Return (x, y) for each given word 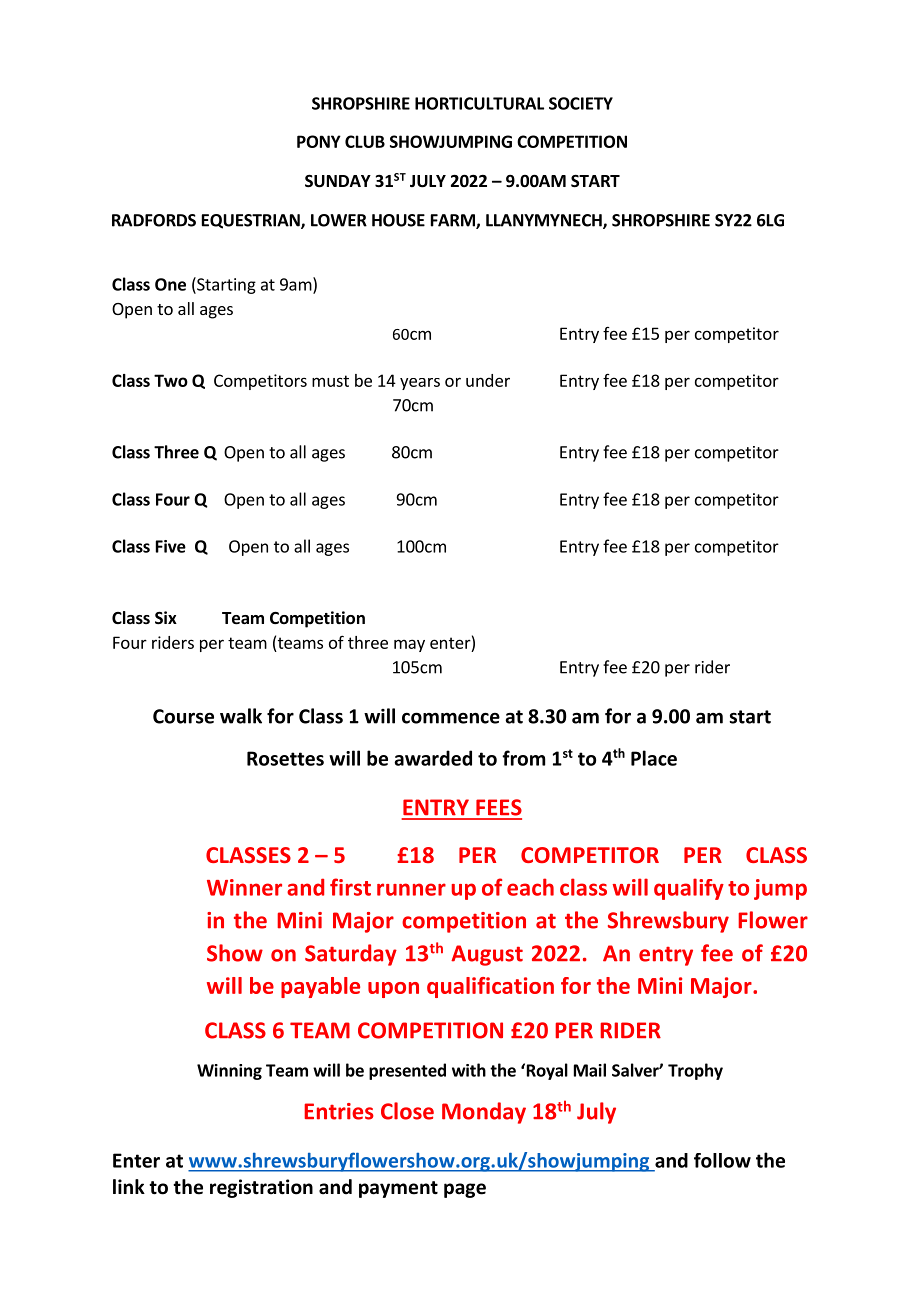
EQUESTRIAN (252, 221)
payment (398, 1189)
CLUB (365, 141)
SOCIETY (581, 103)
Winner (244, 887)
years (420, 384)
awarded (433, 758)
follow (722, 1160)
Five (171, 546)
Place (654, 758)
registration (261, 1188)
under (488, 380)
